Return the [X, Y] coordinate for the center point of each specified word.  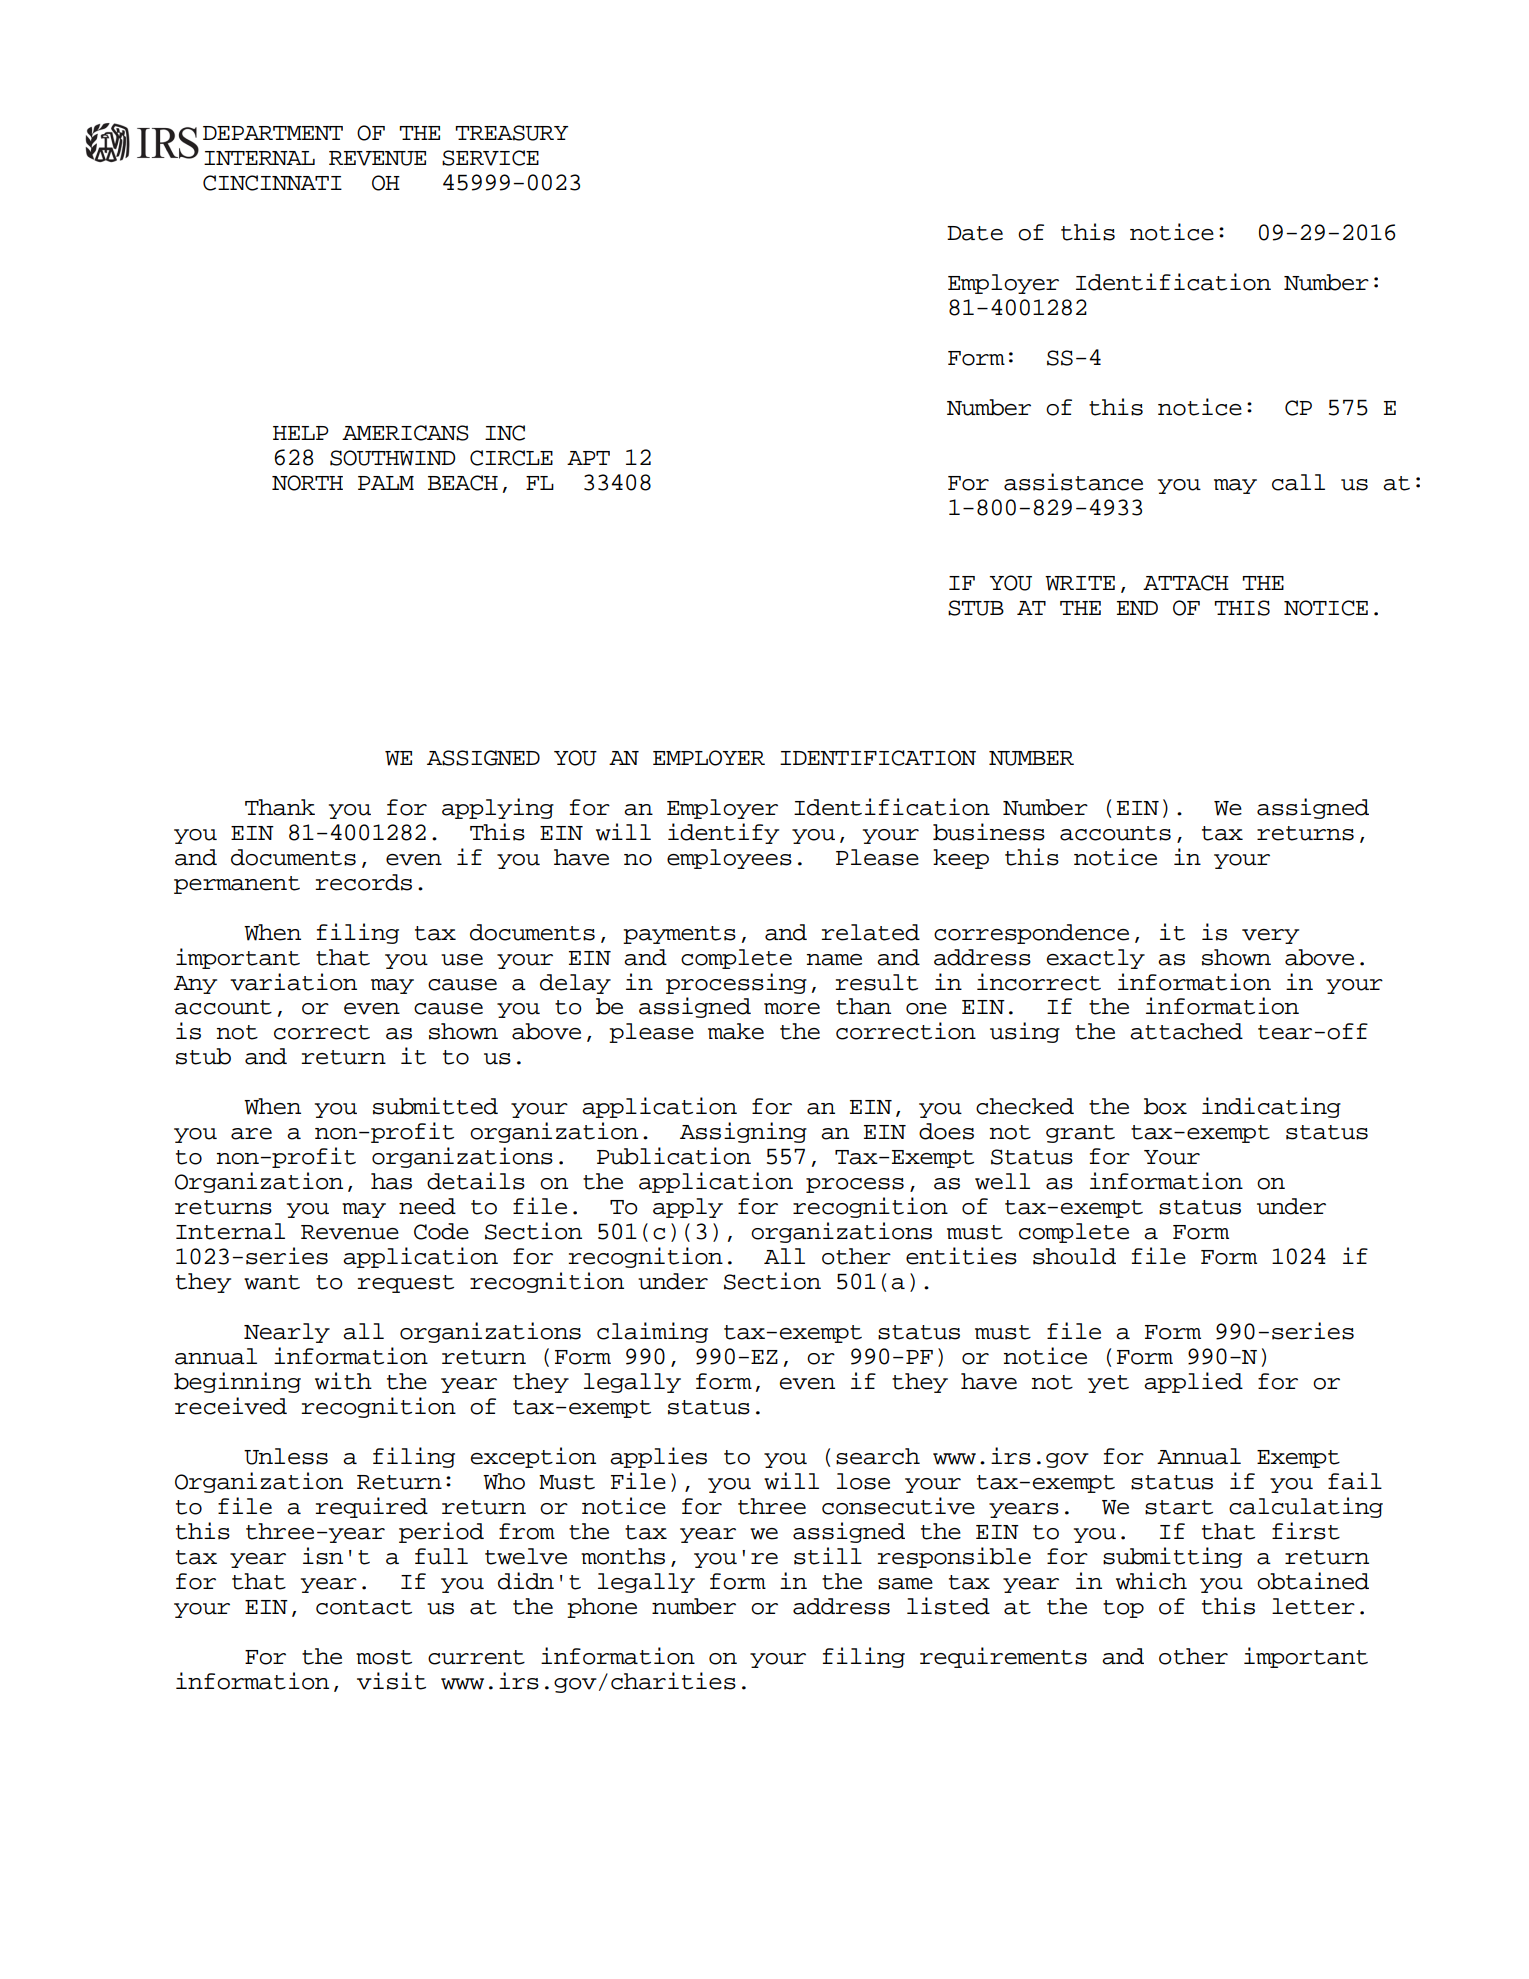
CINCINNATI [272, 183]
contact [364, 1607]
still [828, 1556]
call [1298, 482]
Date [975, 233]
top [1123, 1609]
